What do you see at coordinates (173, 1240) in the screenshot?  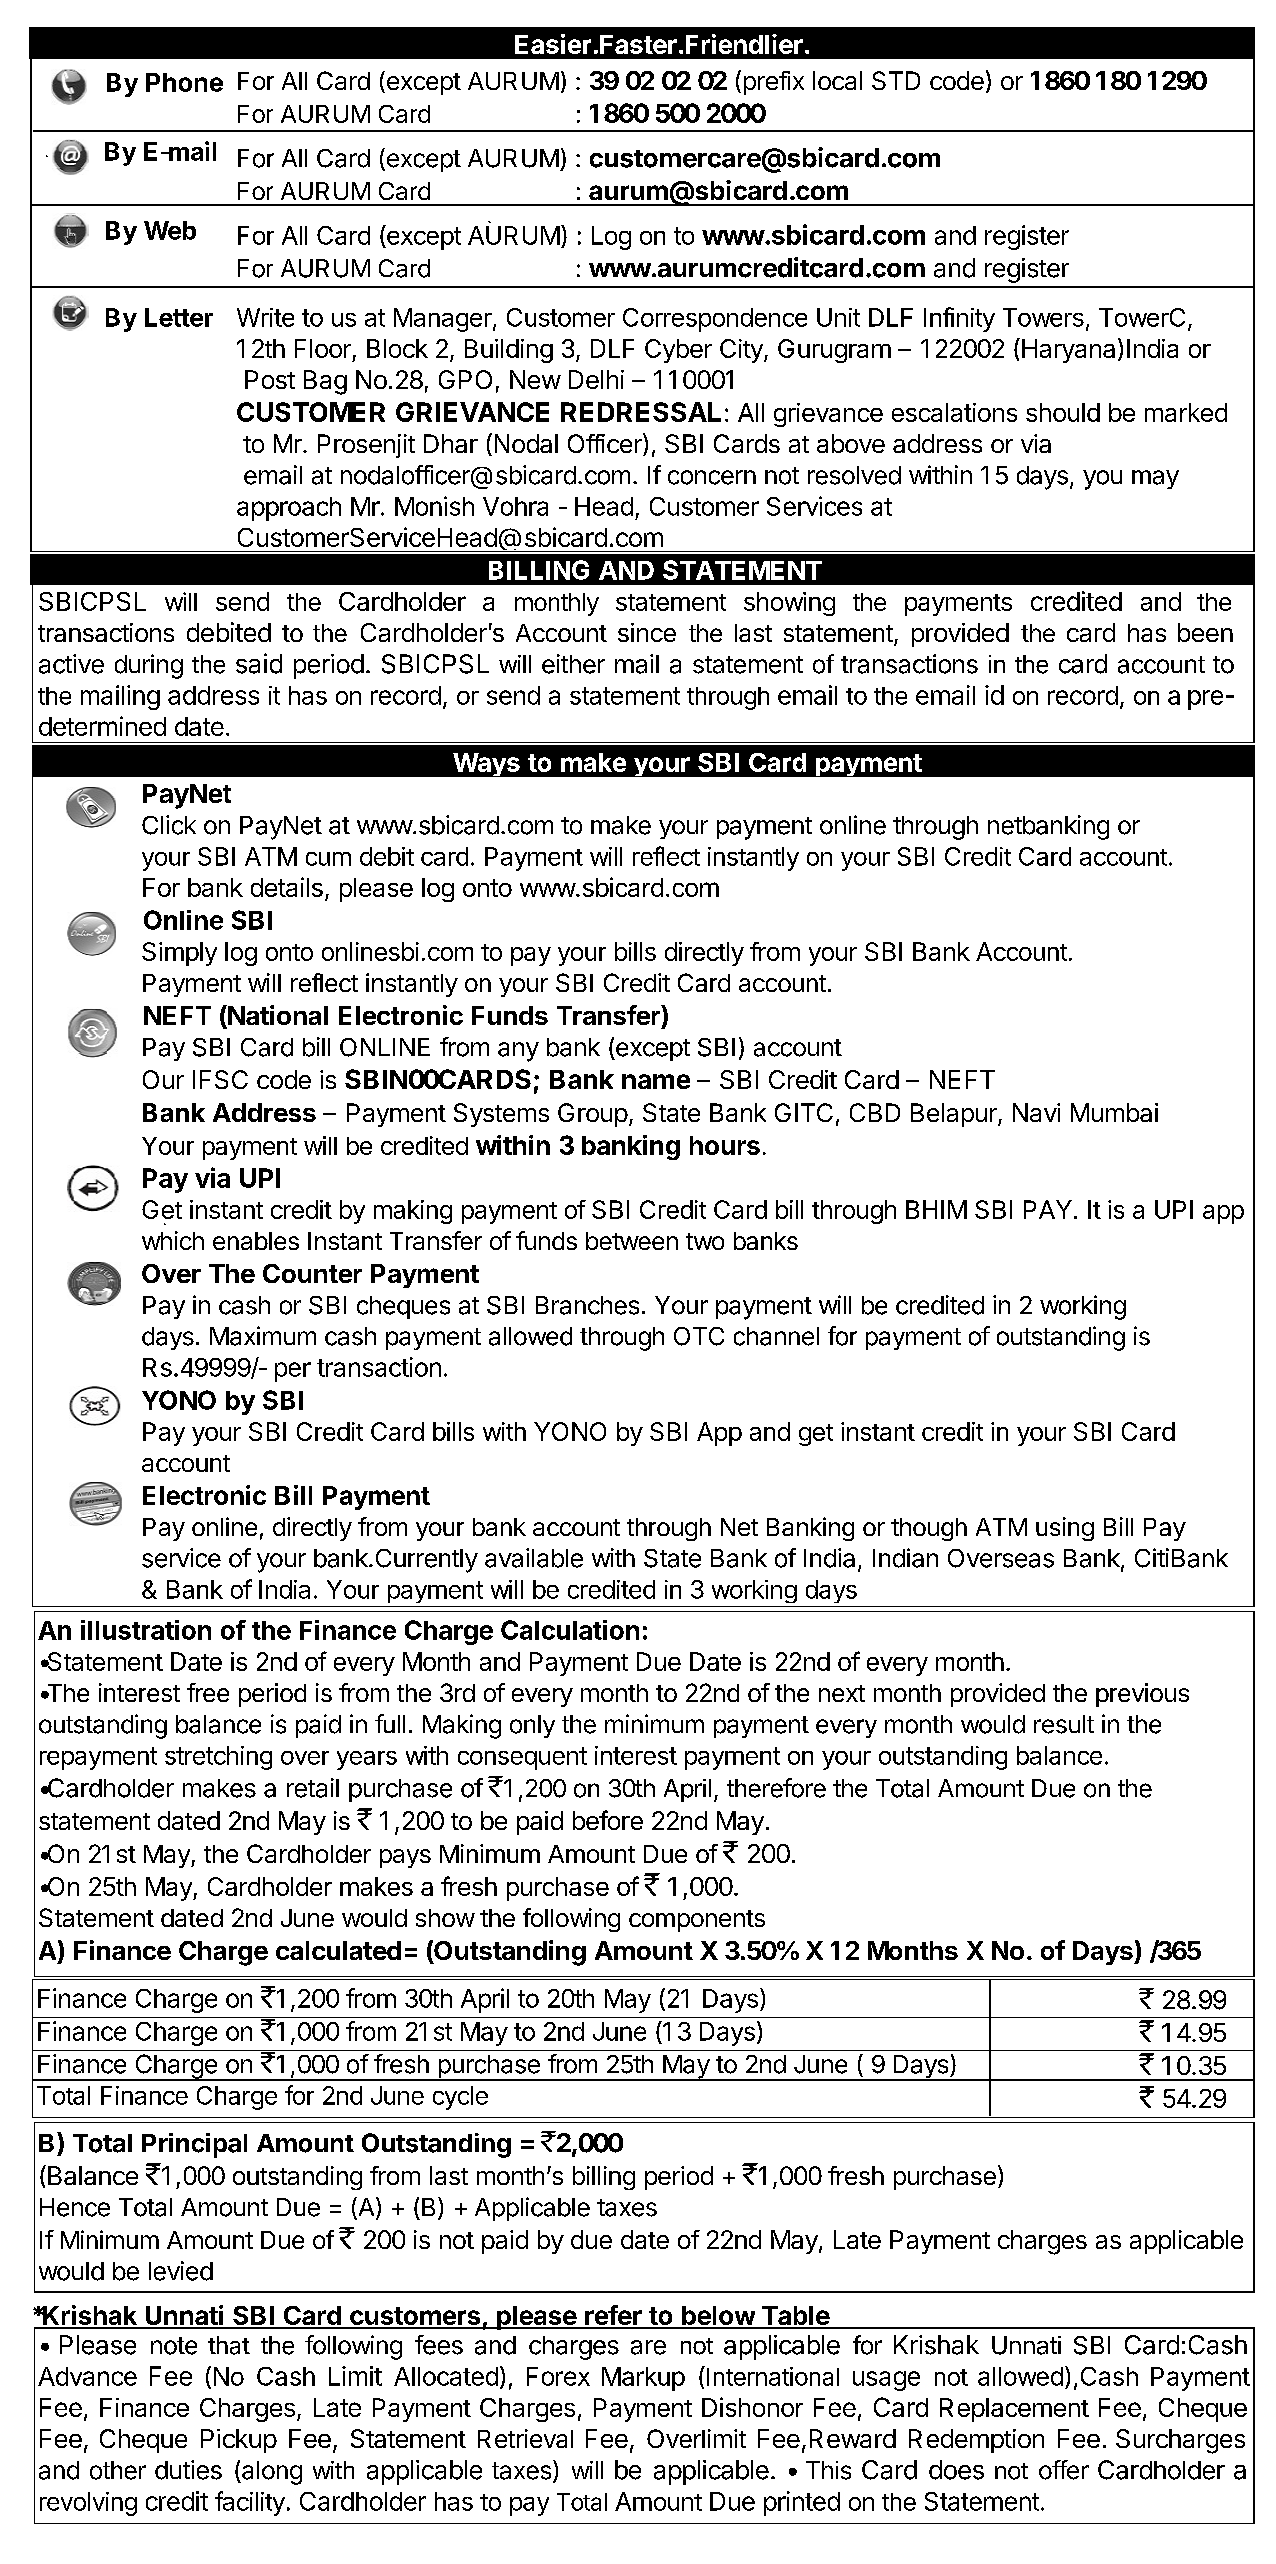 I see `which` at bounding box center [173, 1240].
